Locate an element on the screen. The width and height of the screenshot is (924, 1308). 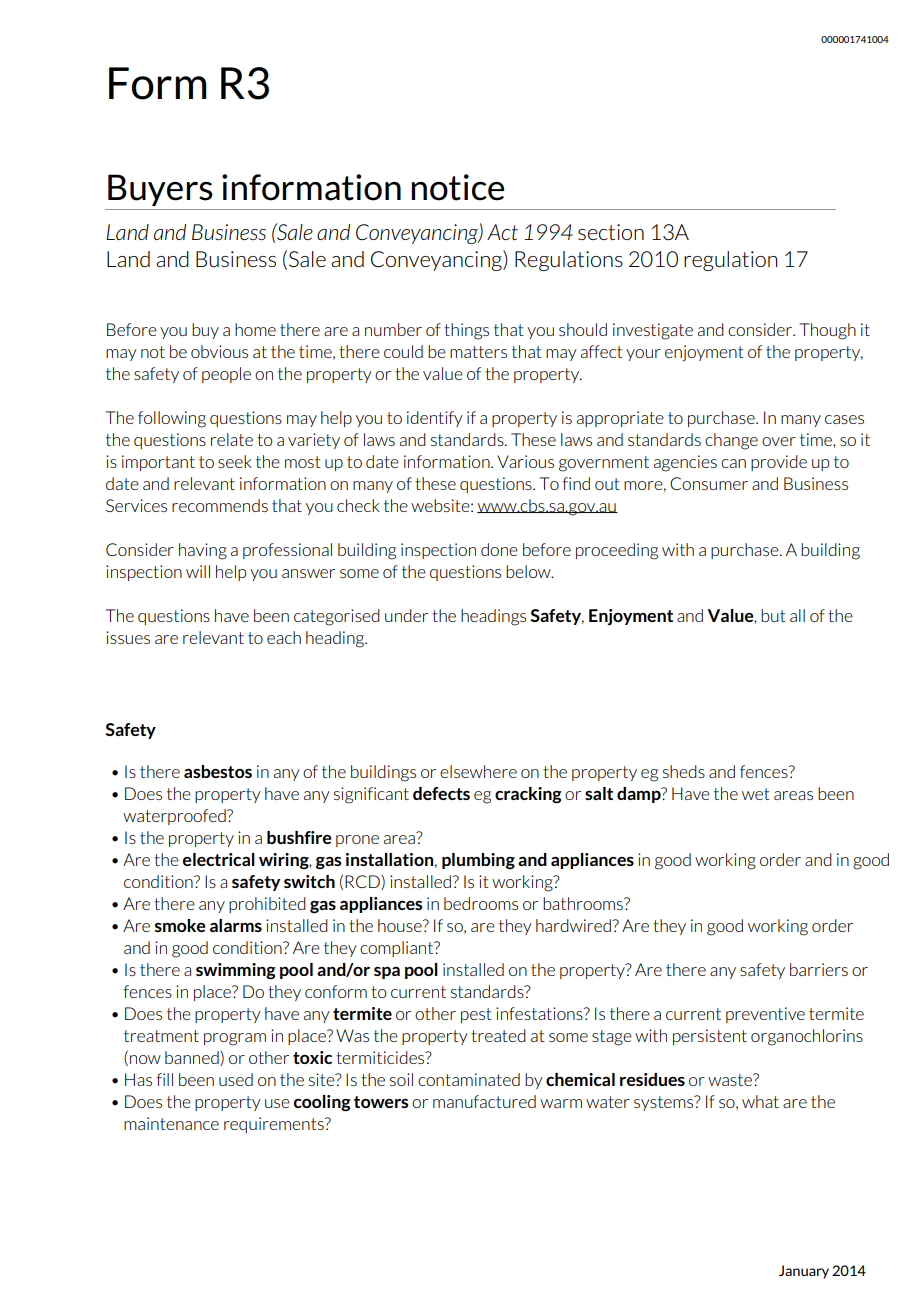
elsewhere is located at coordinates (478, 771).
